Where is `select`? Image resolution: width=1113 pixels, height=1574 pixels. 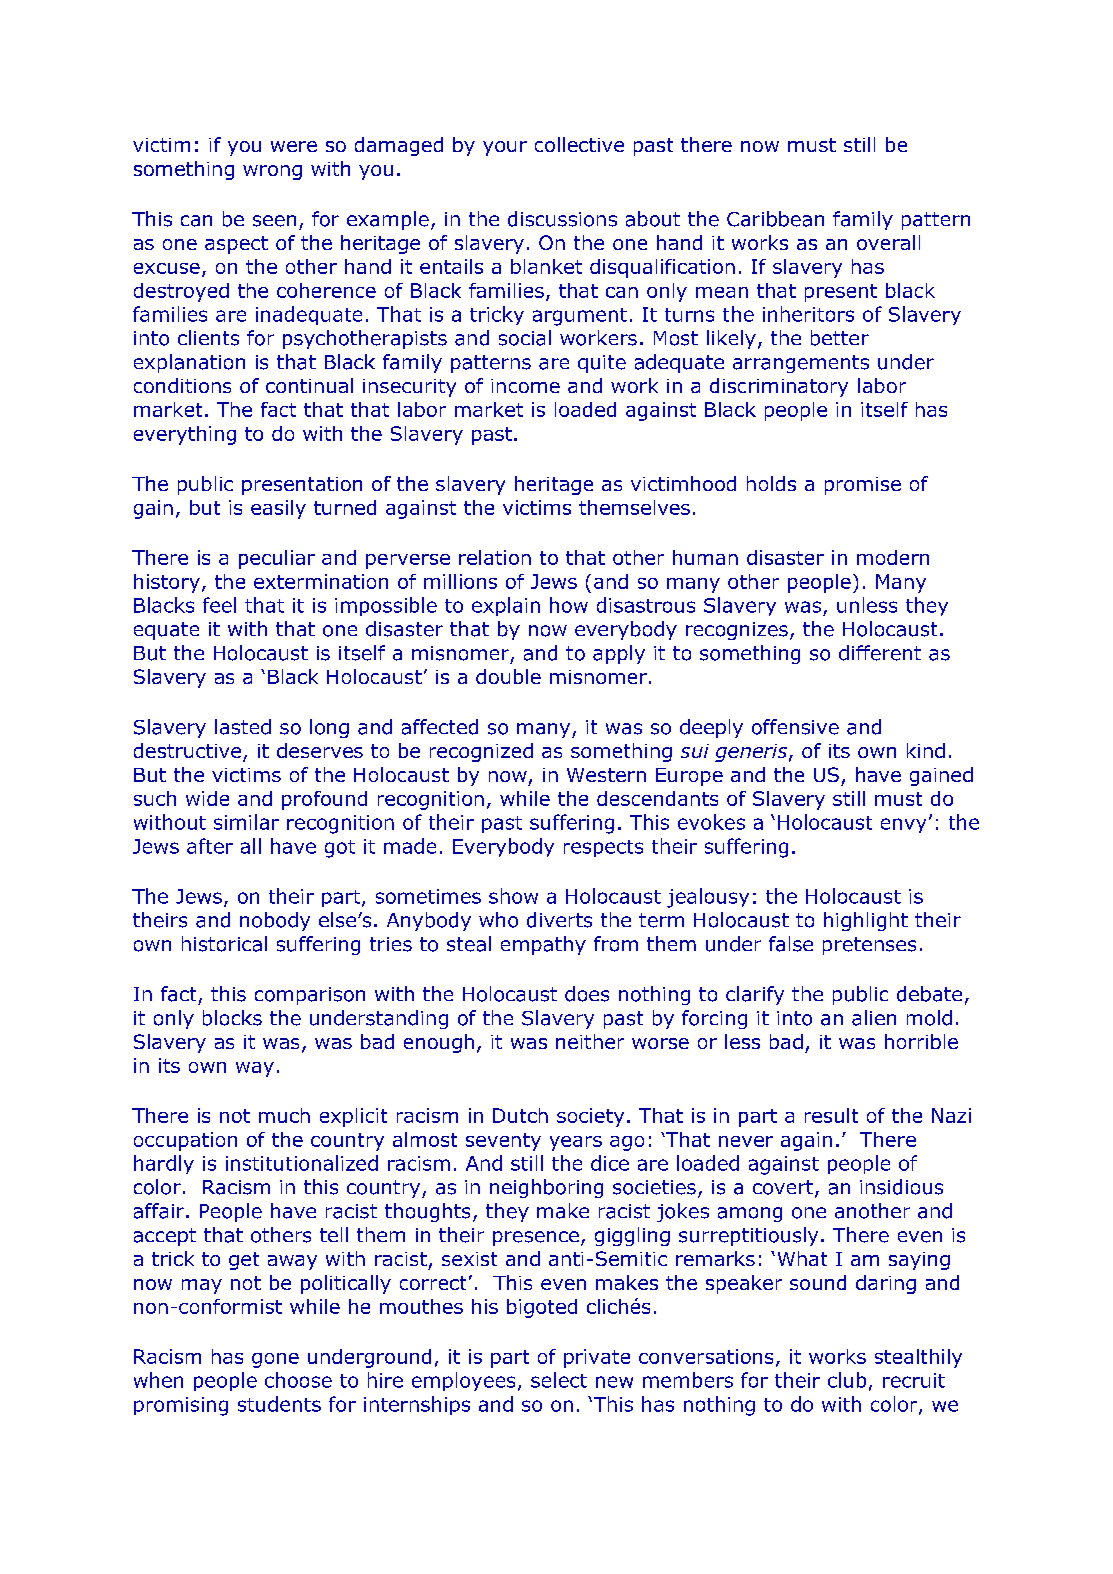
select is located at coordinates (559, 1380).
